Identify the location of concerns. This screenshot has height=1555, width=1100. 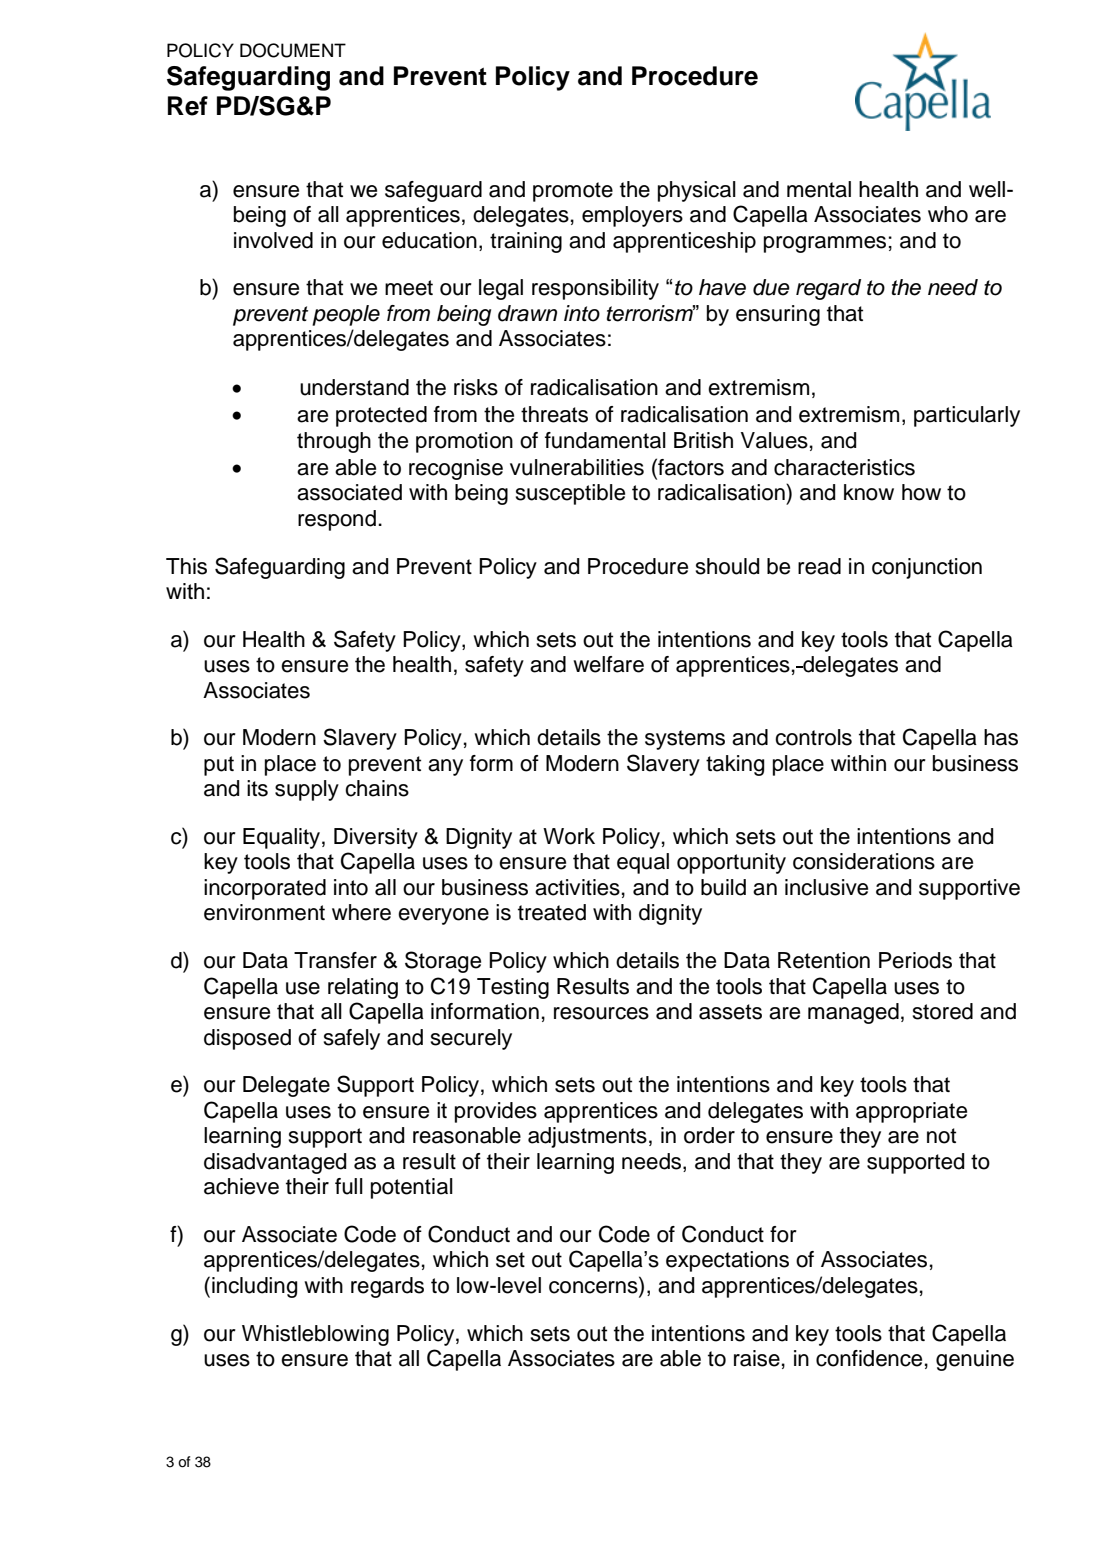
(594, 1288).
